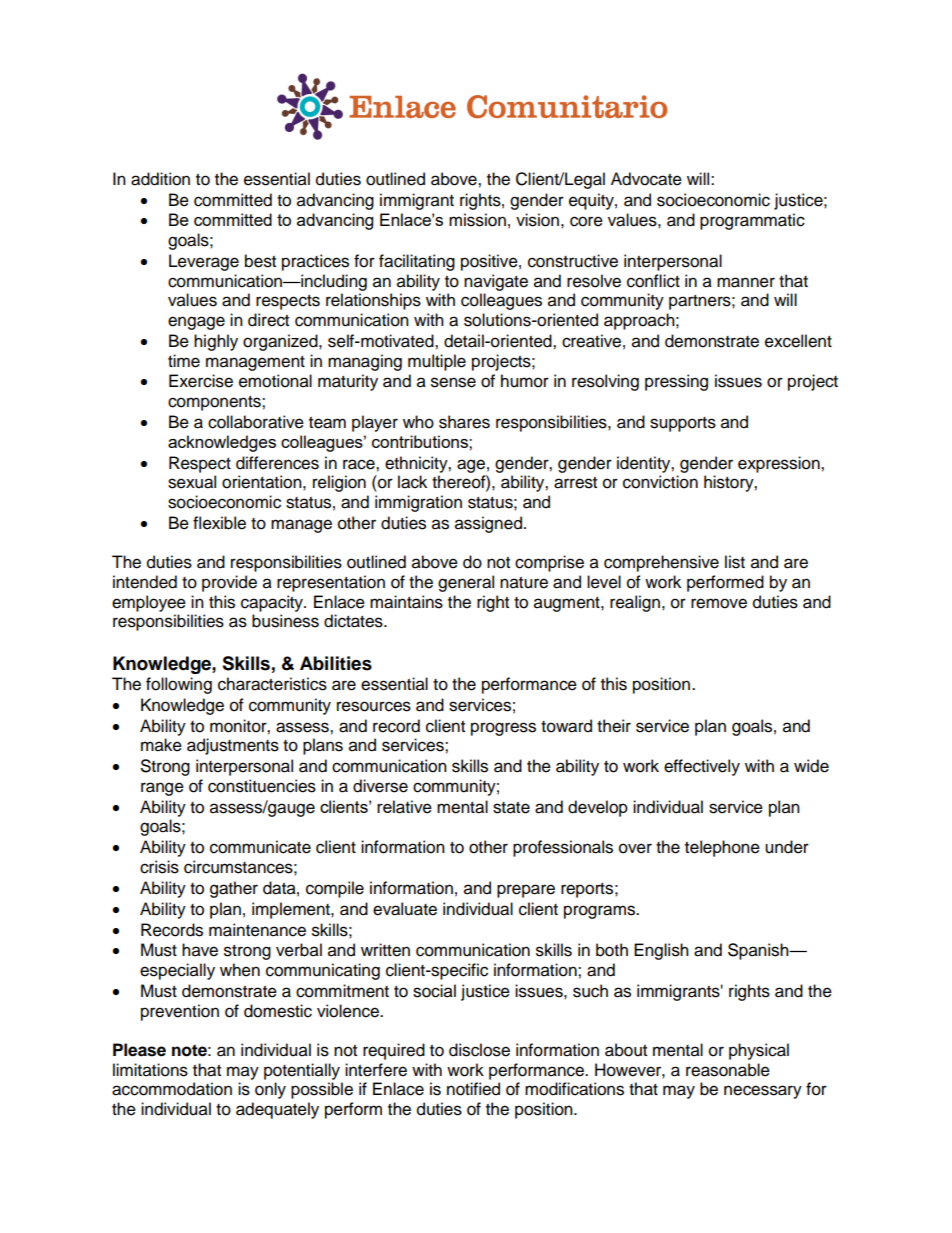 This document has height=1233, width=952. Describe the element at coordinates (160, 179) in the document. I see `addition` at that location.
